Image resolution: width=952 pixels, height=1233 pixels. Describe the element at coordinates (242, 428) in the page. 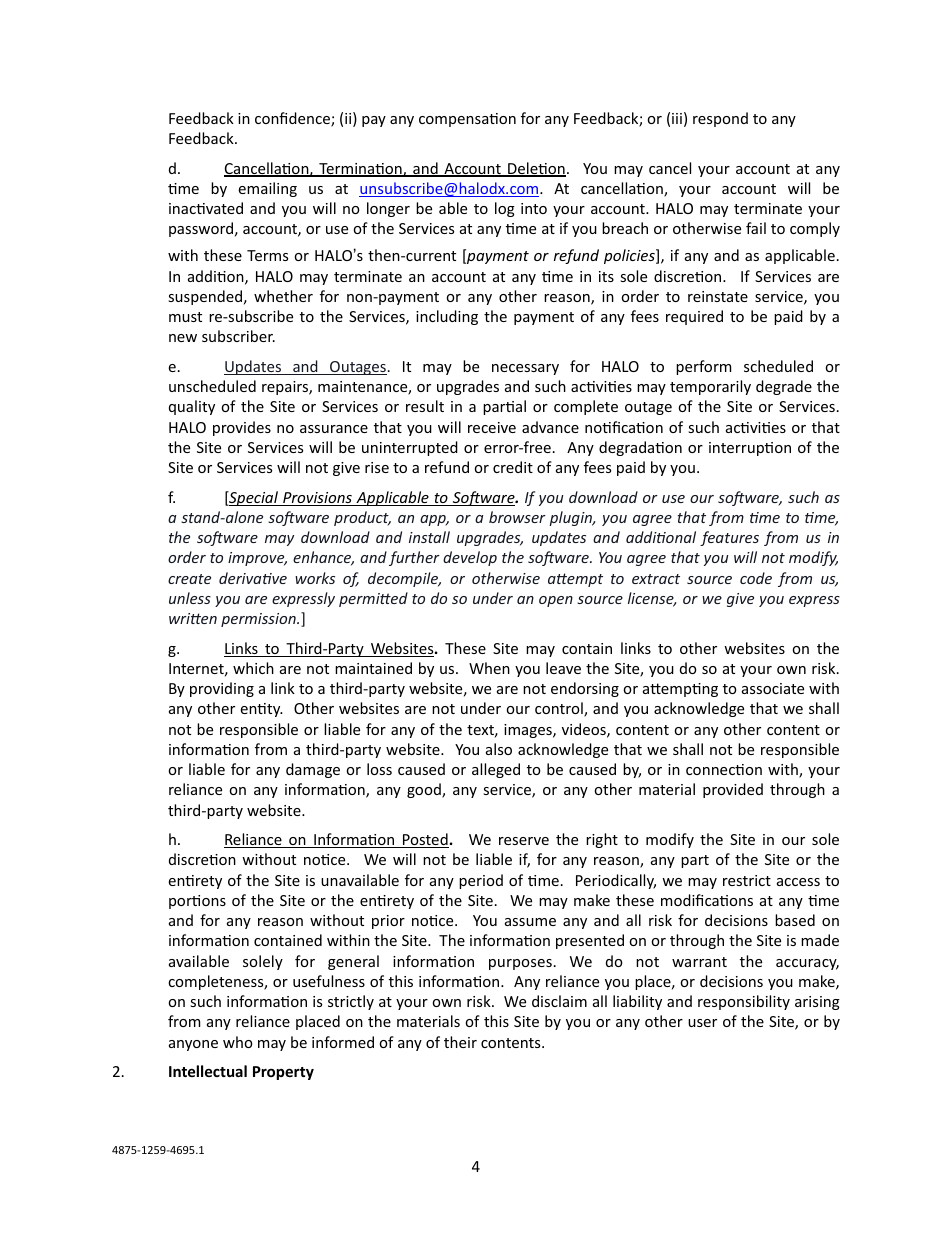

I see `provides` at that location.
